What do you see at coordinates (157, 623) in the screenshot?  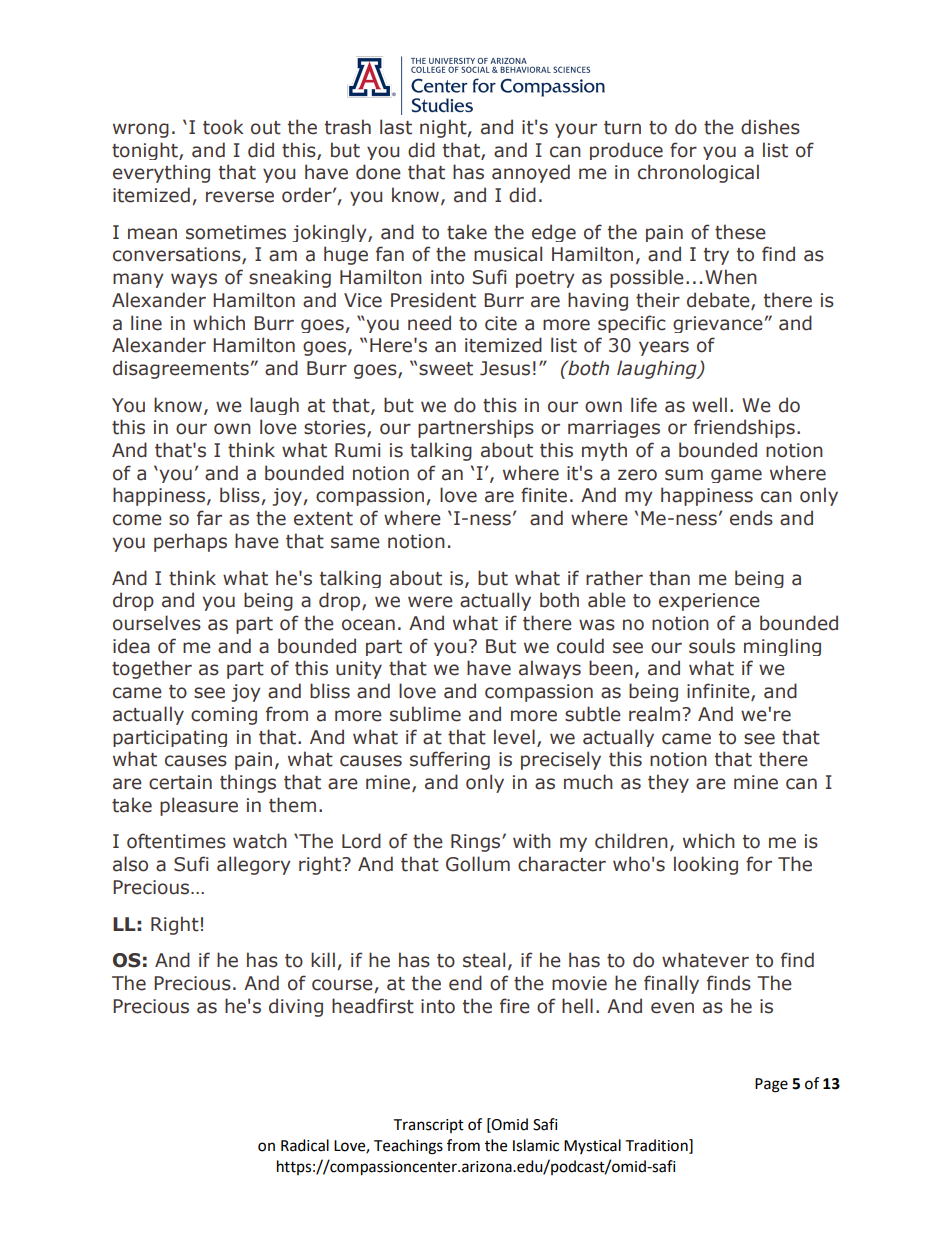 I see `ourselves` at bounding box center [157, 623].
